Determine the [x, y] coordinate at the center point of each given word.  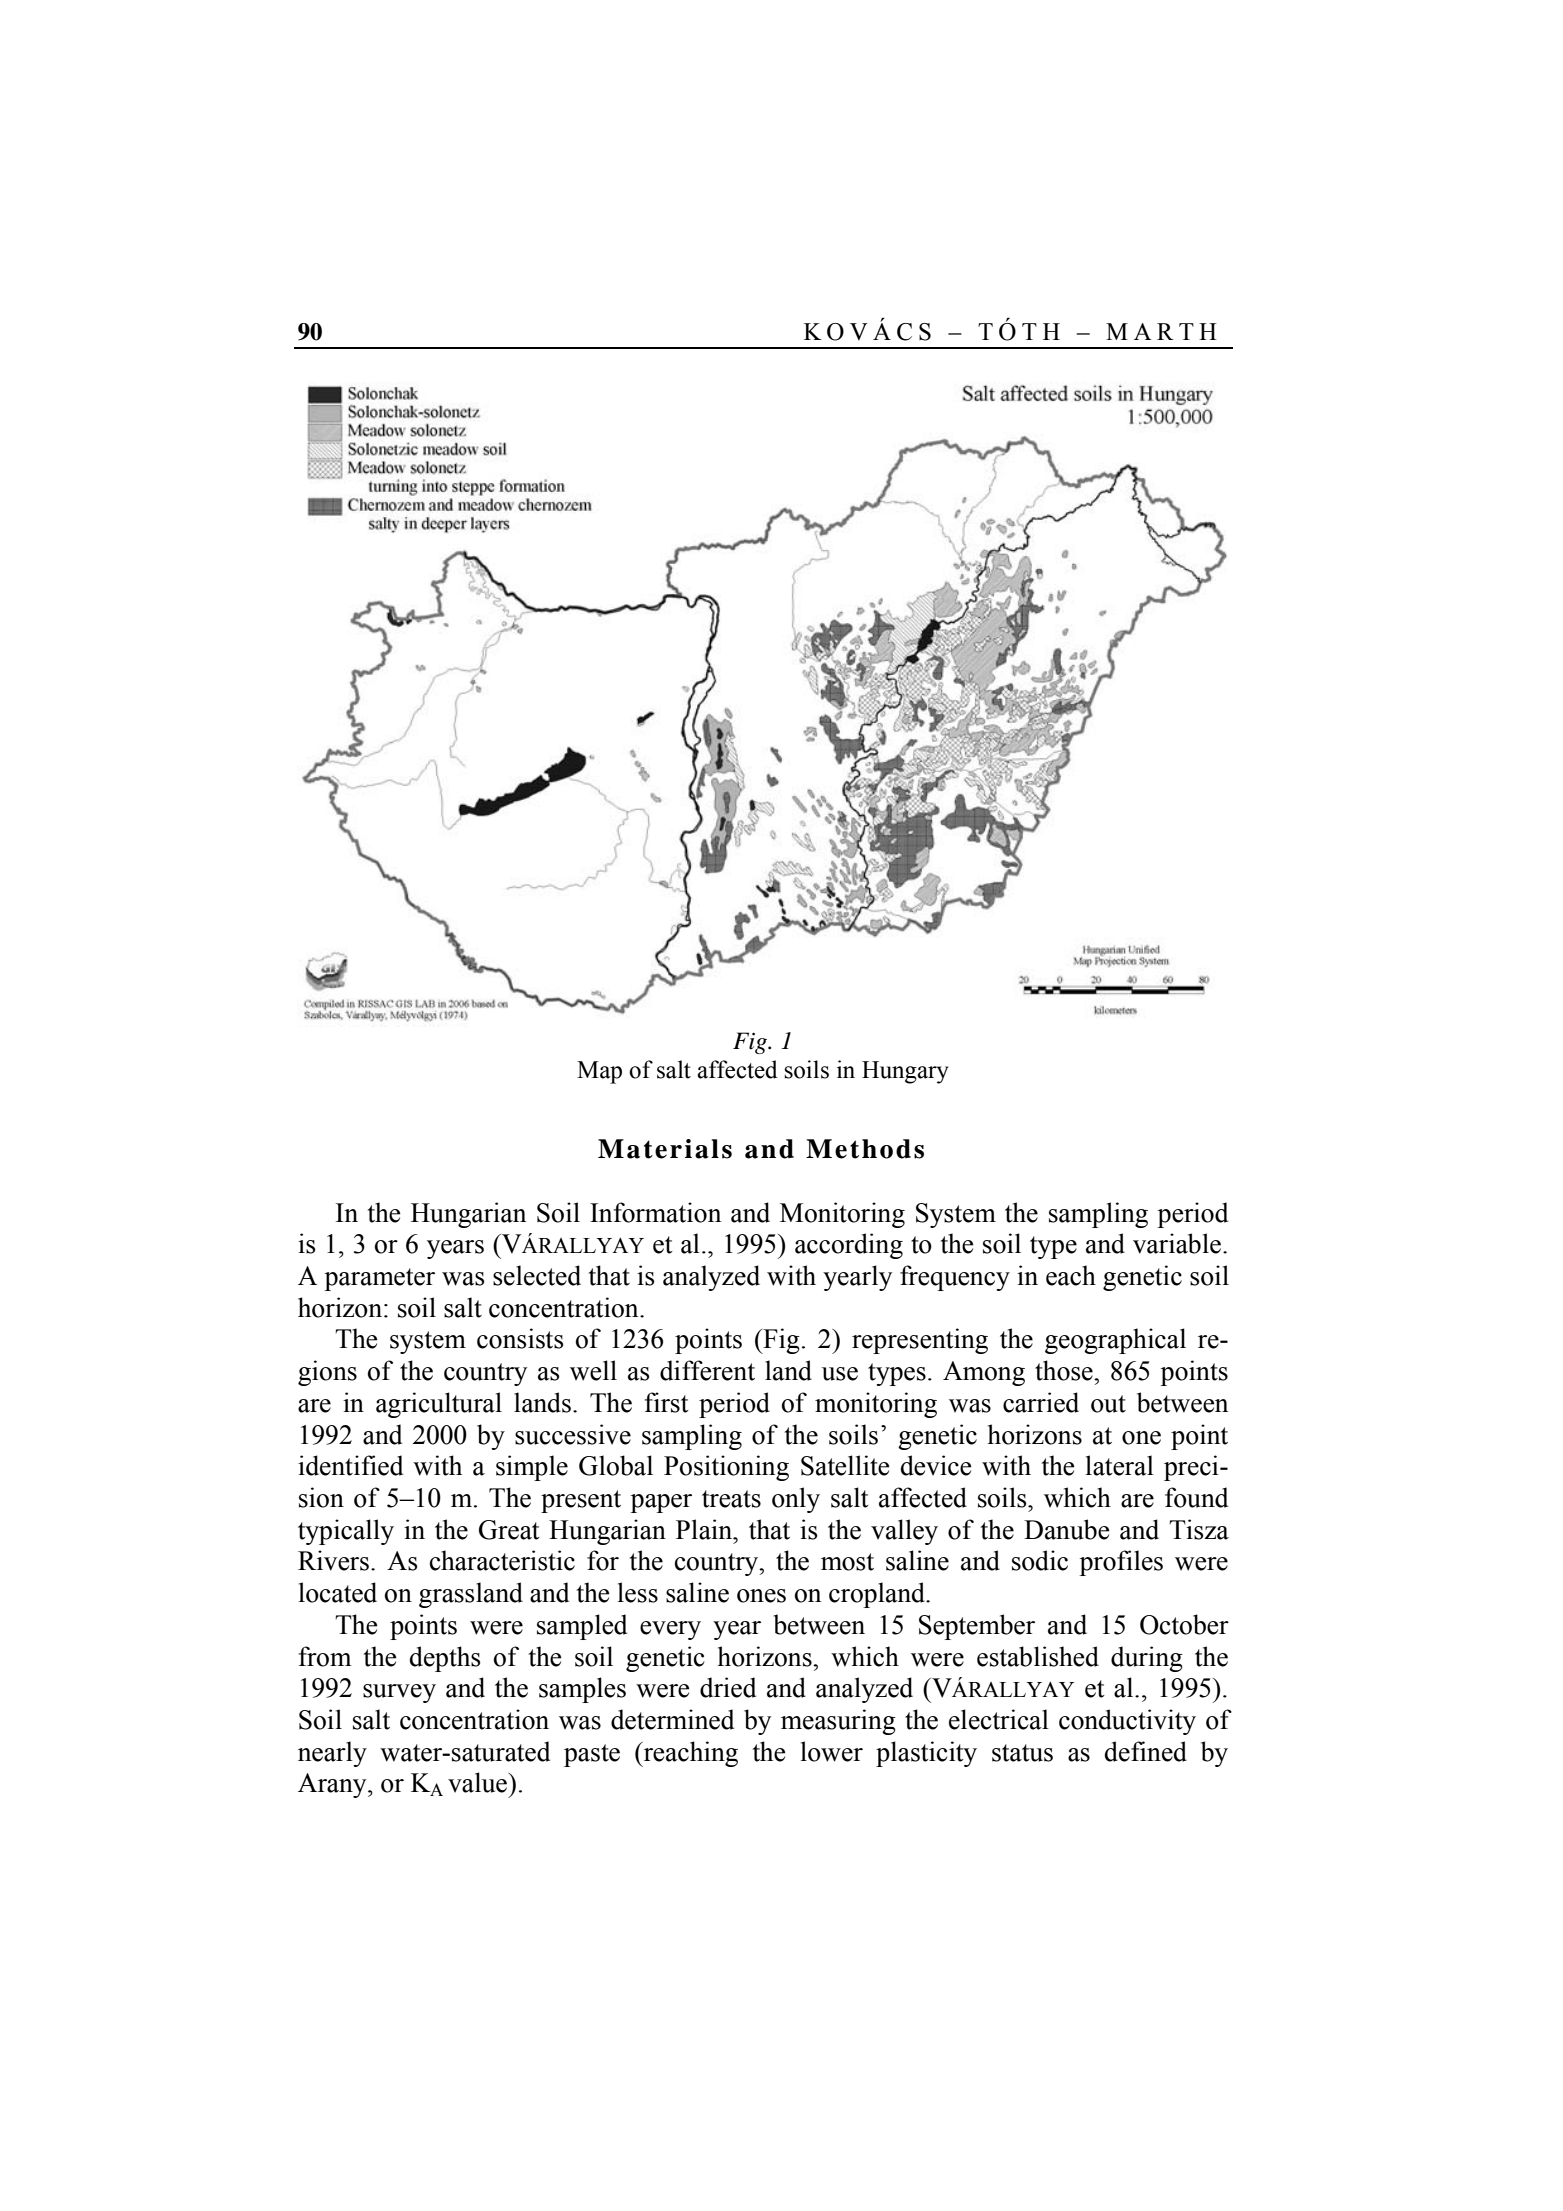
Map [599, 1072]
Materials [665, 1149]
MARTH [1161, 331]
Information [655, 1212]
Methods [865, 1149]
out [1108, 1404]
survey [399, 1693]
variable [1177, 1243]
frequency [955, 1278]
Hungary [905, 1072]
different [707, 1370]
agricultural [439, 1405]
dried [728, 1687]
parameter [379, 1279]
